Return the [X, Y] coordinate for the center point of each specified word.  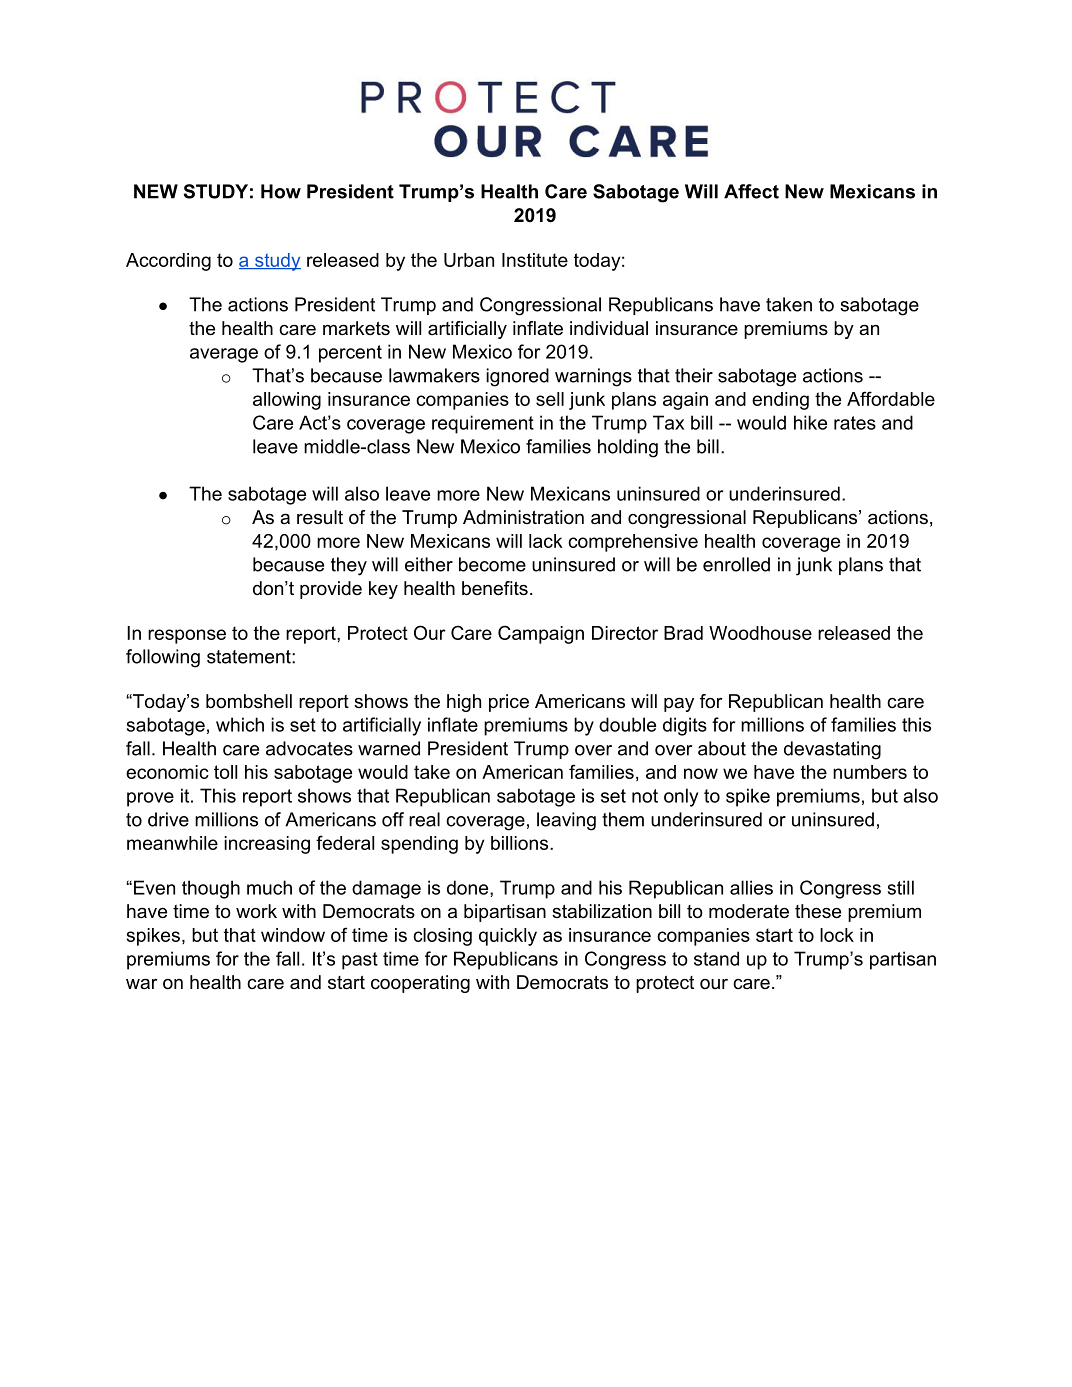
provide [331, 590]
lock [837, 935]
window [293, 935]
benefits [495, 588]
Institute [535, 260]
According [168, 262]
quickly [508, 937]
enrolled [736, 564]
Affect [751, 191]
